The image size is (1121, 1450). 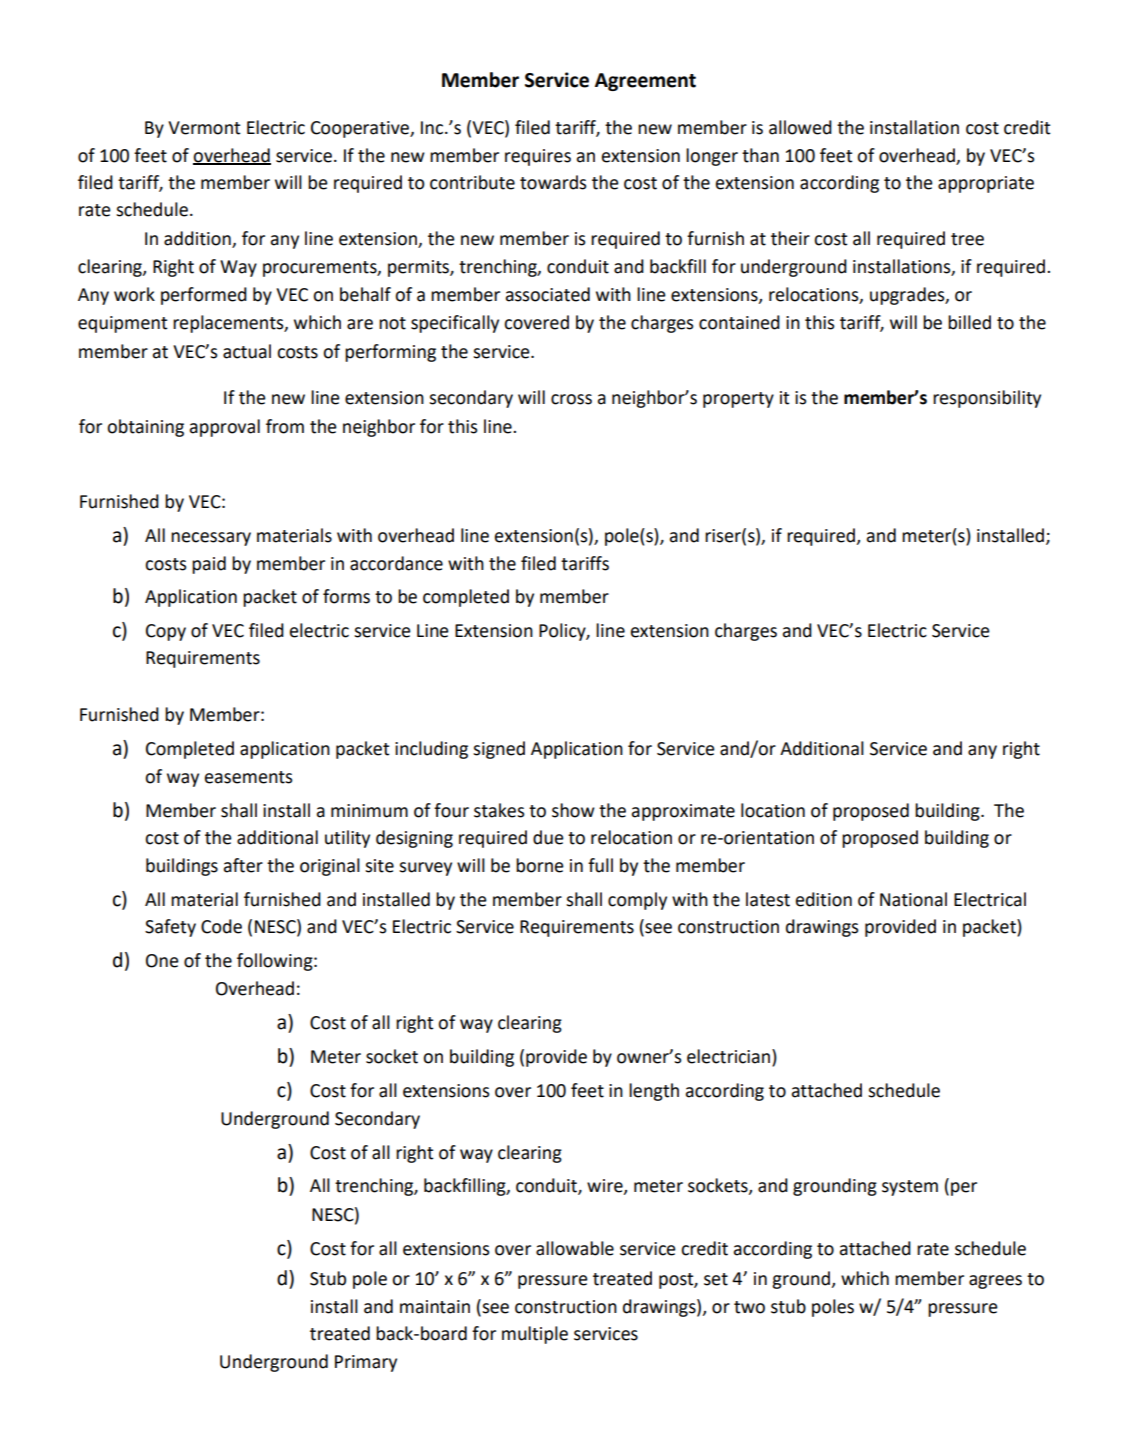 I want to click on necessary, so click(x=211, y=539).
